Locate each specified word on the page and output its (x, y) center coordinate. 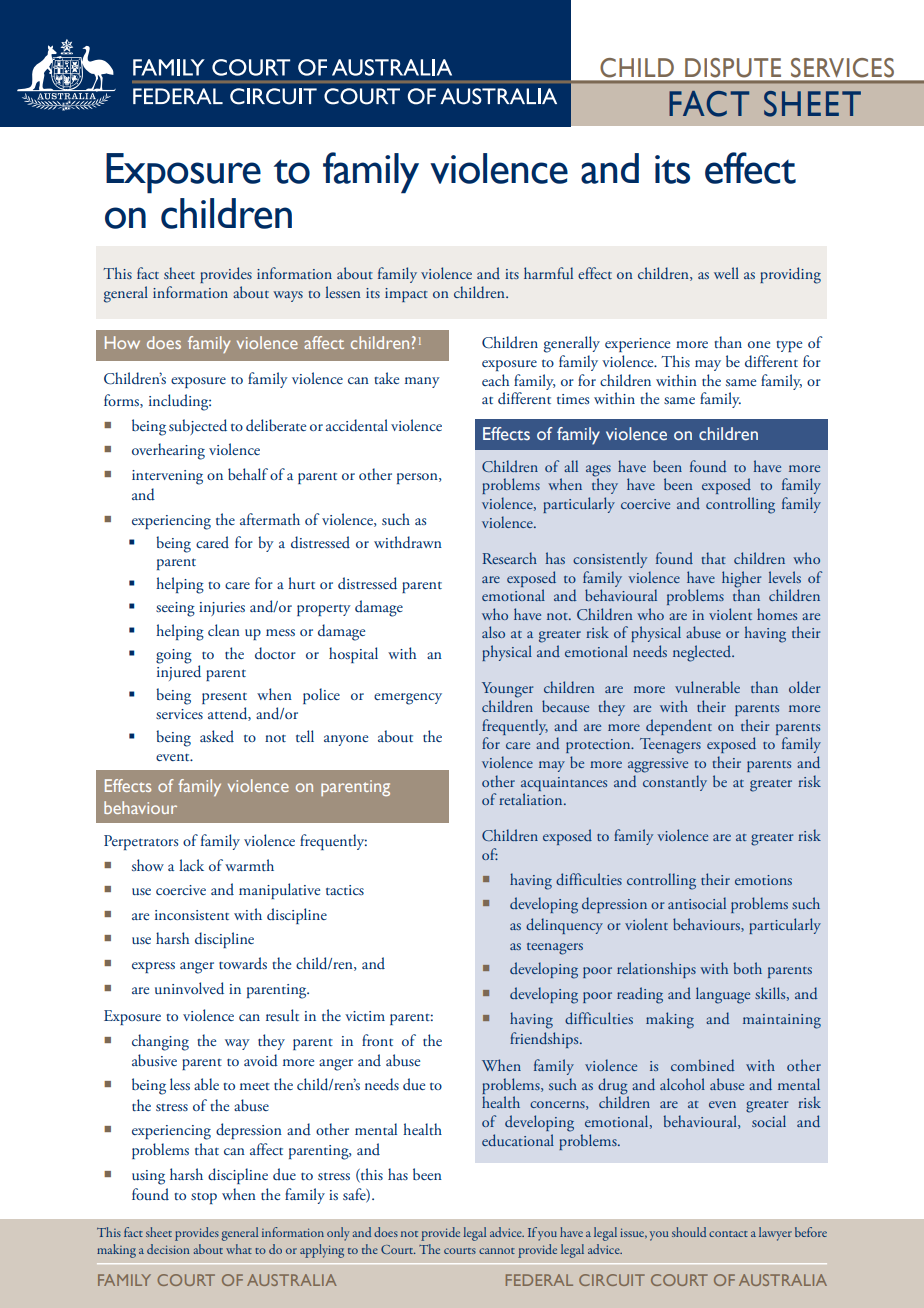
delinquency (564, 926)
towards (243, 963)
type (789, 346)
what (239, 1249)
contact (728, 1234)
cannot (497, 1251)
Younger (507, 690)
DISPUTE (733, 68)
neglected (703, 653)
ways (288, 296)
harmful (548, 273)
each (495, 380)
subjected (198, 427)
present (224, 698)
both (748, 968)
